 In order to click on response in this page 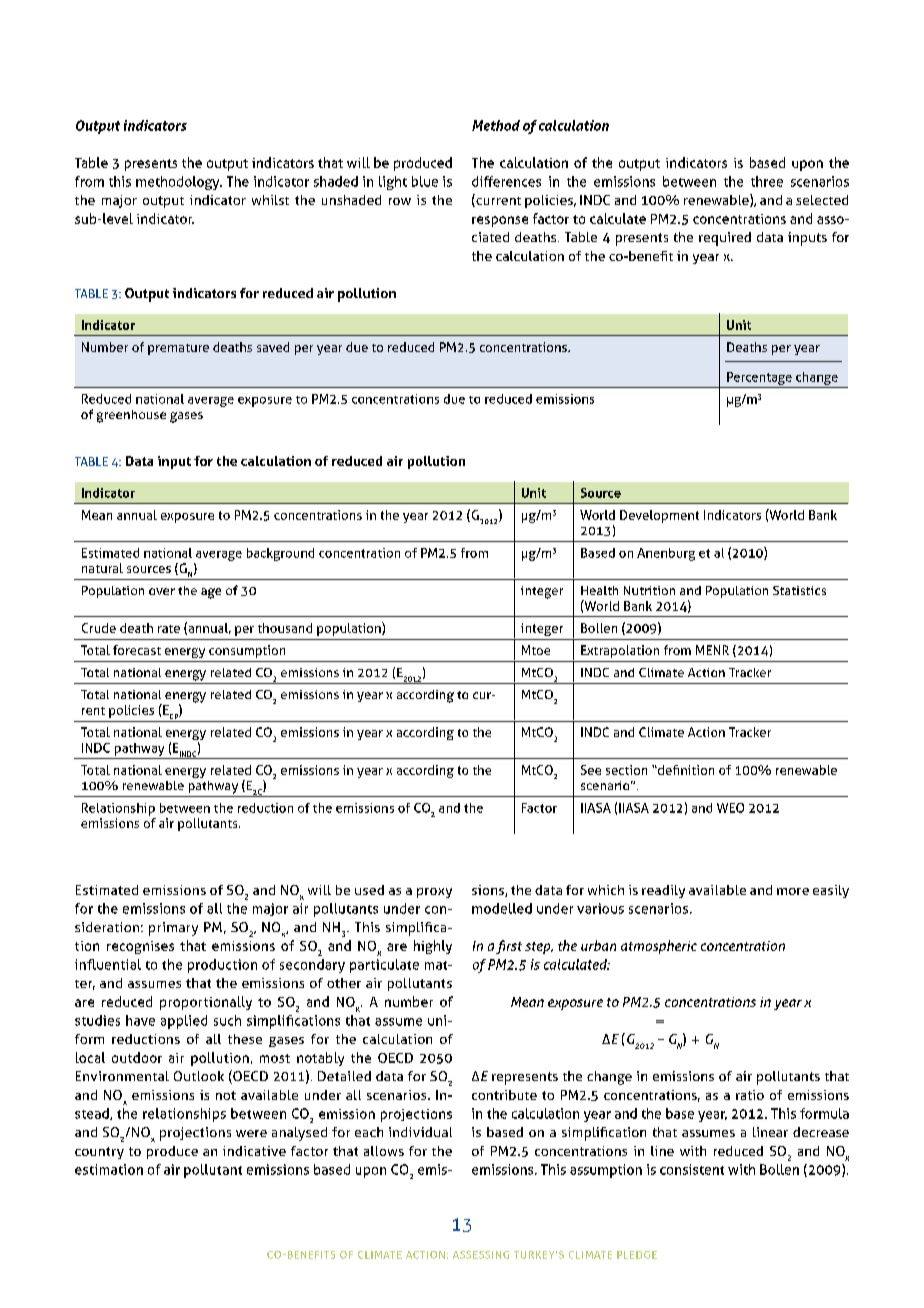, I will do `click(500, 221)`.
